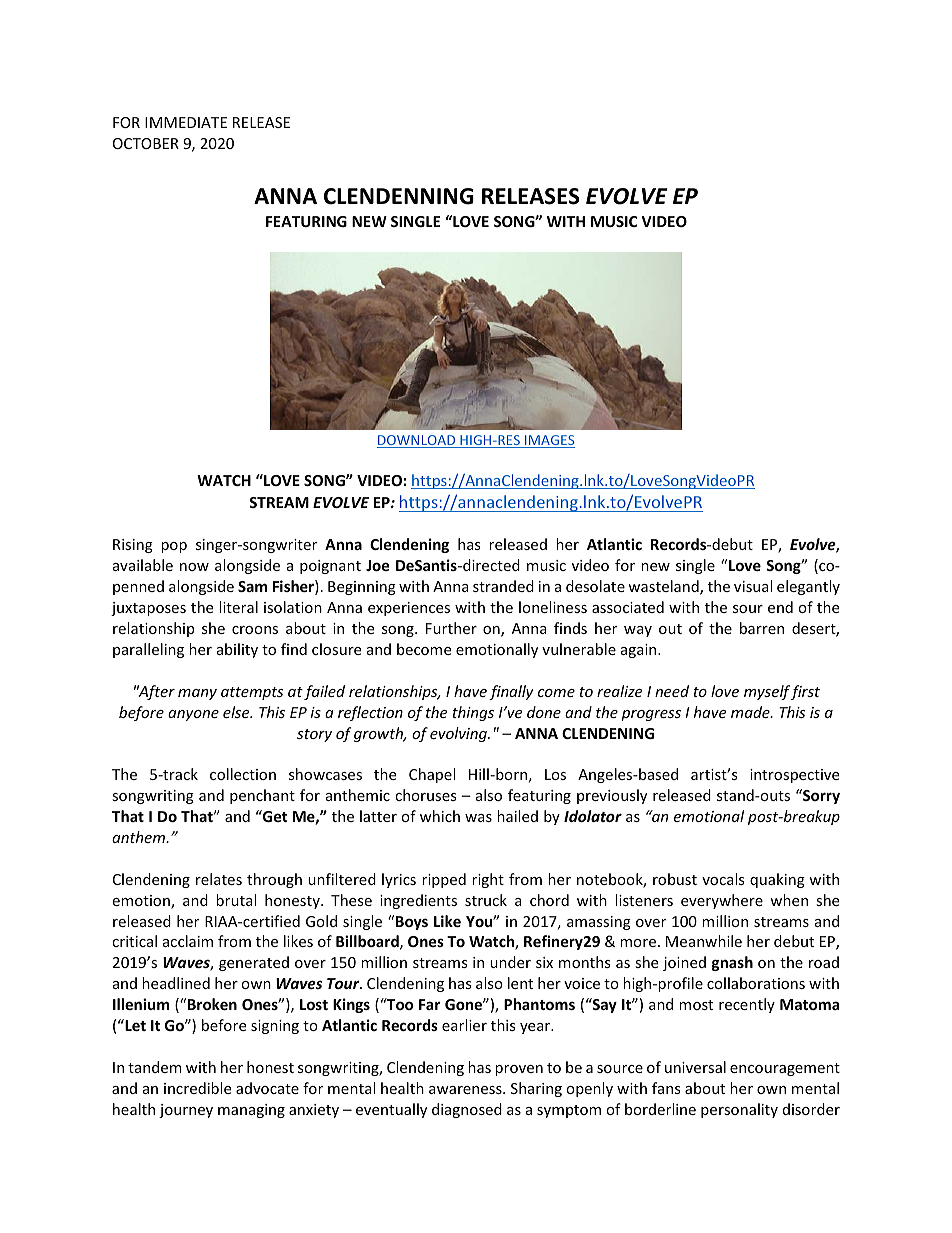 This document has height=1233, width=952. I want to click on Further, so click(451, 628).
